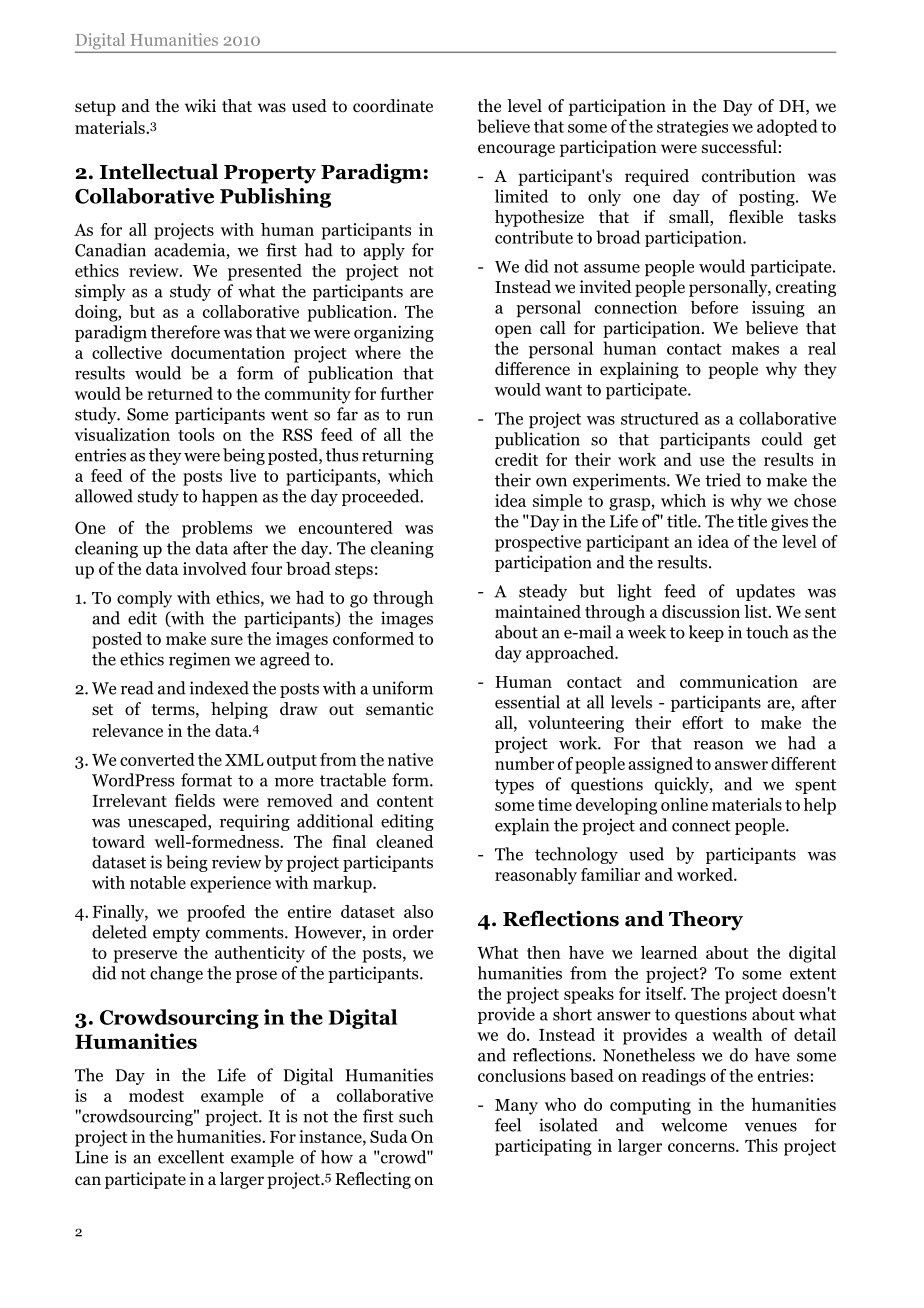  I want to click on tools, so click(196, 434).
